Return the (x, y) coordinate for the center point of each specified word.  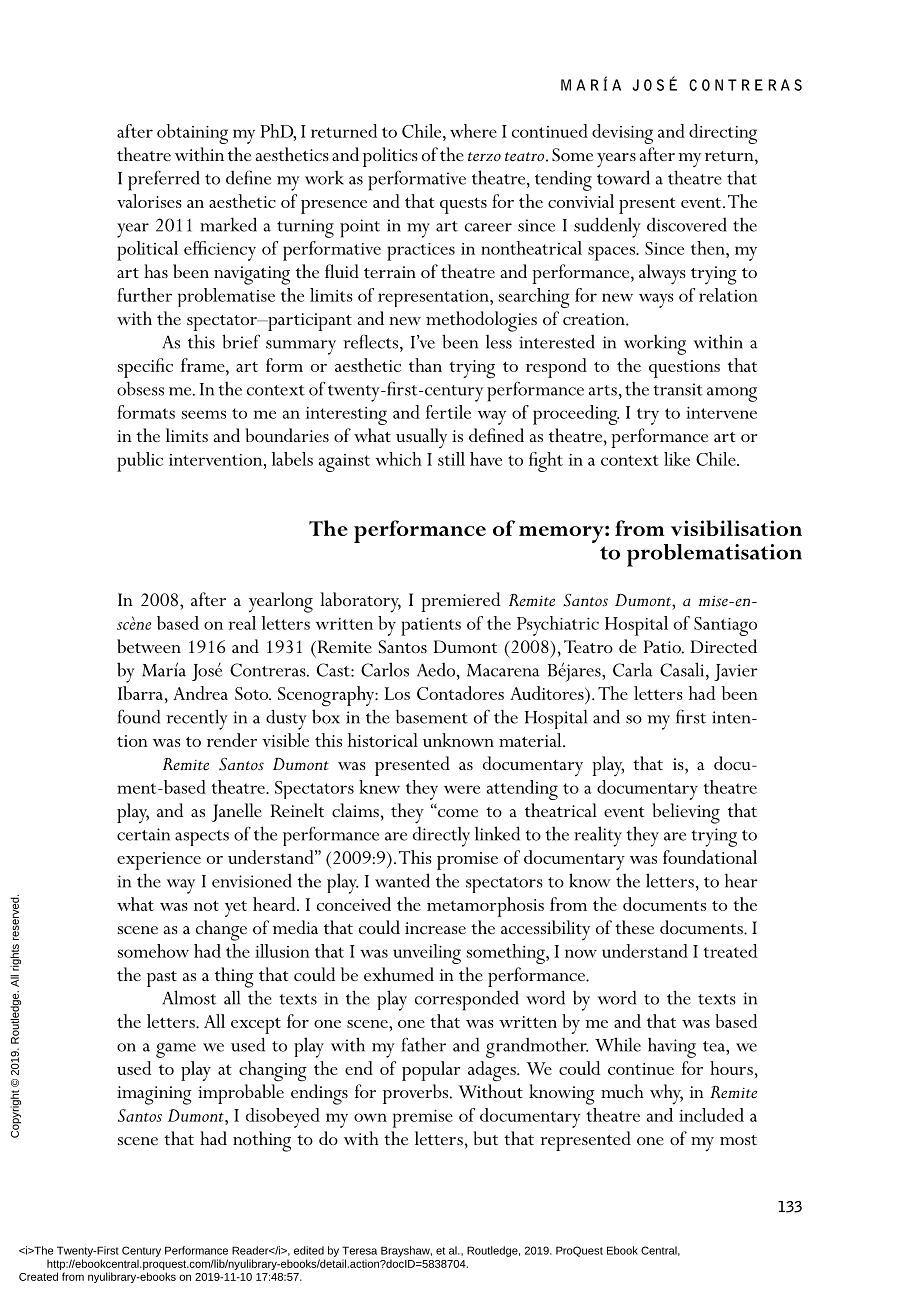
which (399, 459)
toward (623, 177)
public (140, 462)
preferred (164, 180)
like (677, 459)
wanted (402, 880)
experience (159, 861)
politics (390, 157)
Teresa (359, 1250)
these (634, 927)
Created (38, 1276)
